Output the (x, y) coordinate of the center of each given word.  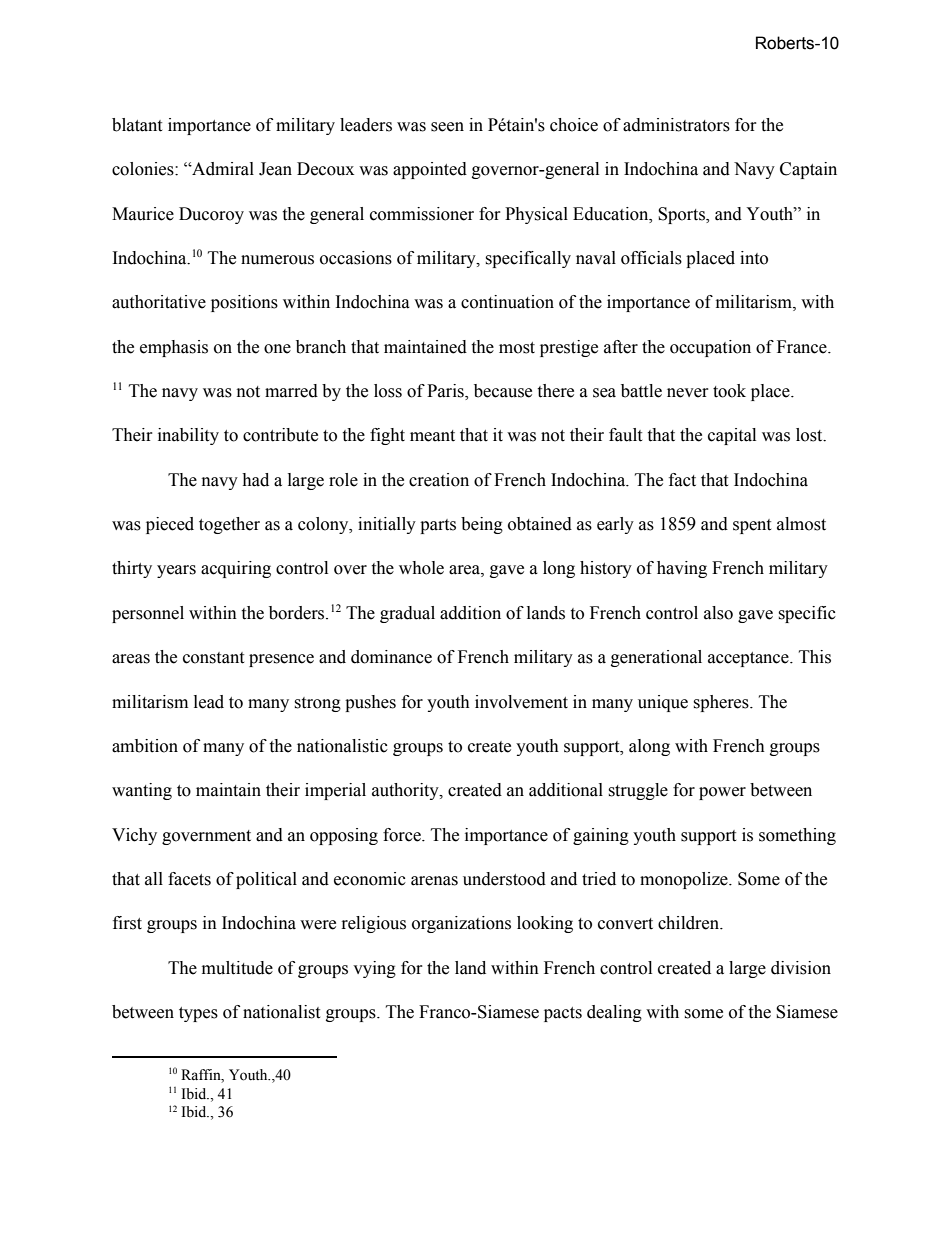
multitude (237, 968)
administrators (676, 125)
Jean (275, 169)
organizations (461, 924)
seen (447, 127)
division (801, 968)
